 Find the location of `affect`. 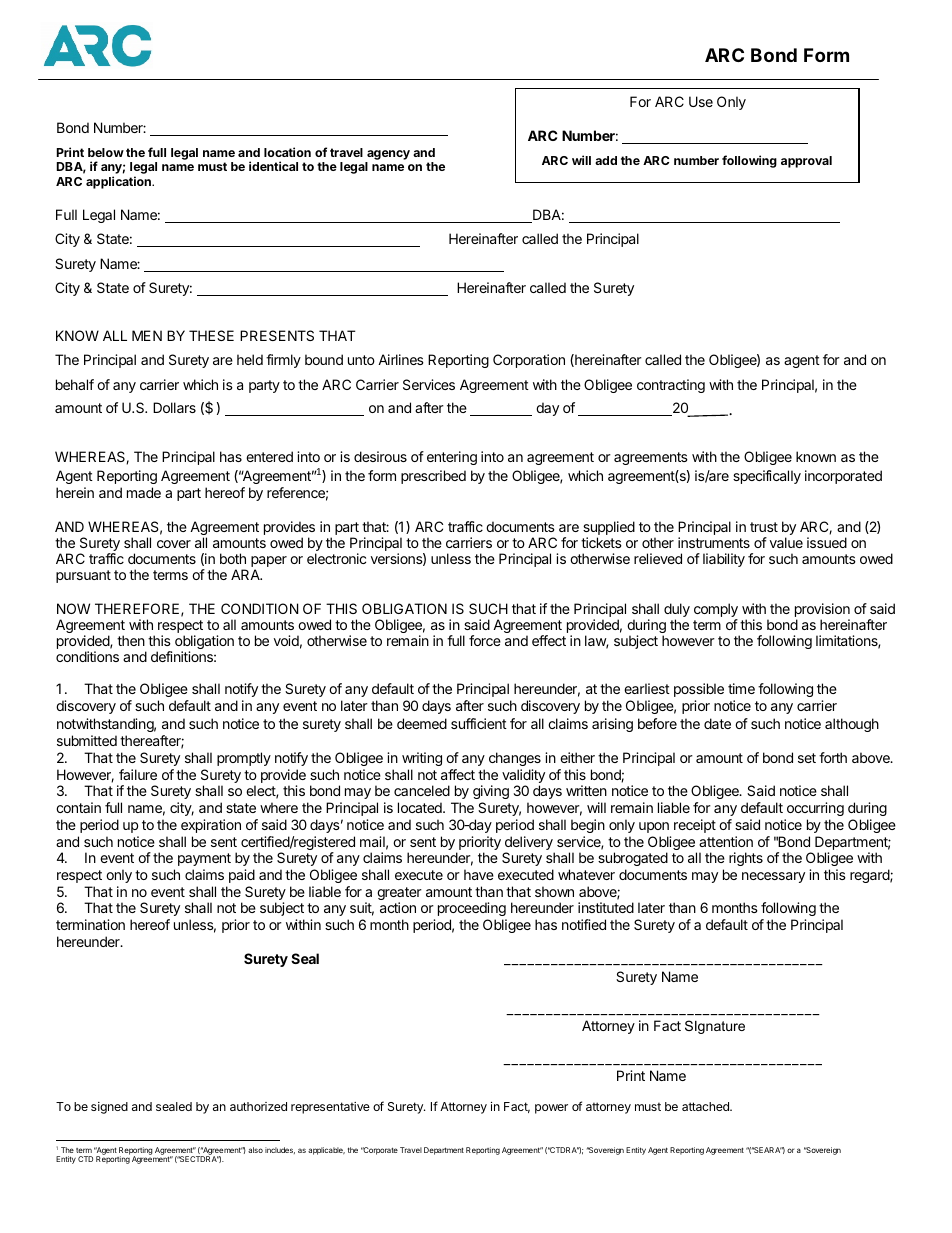

affect is located at coordinates (458, 774).
